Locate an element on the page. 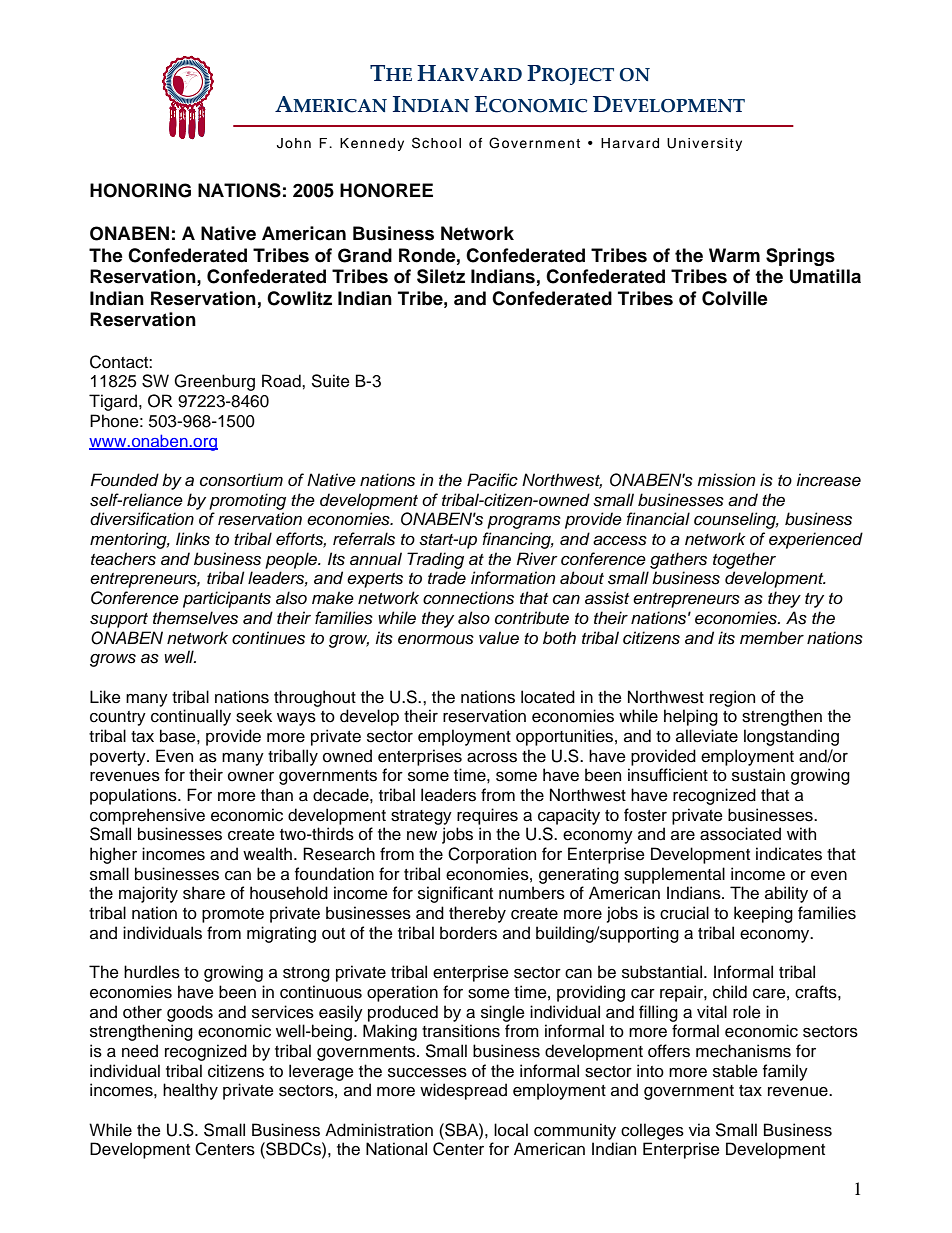  share is located at coordinates (204, 893).
